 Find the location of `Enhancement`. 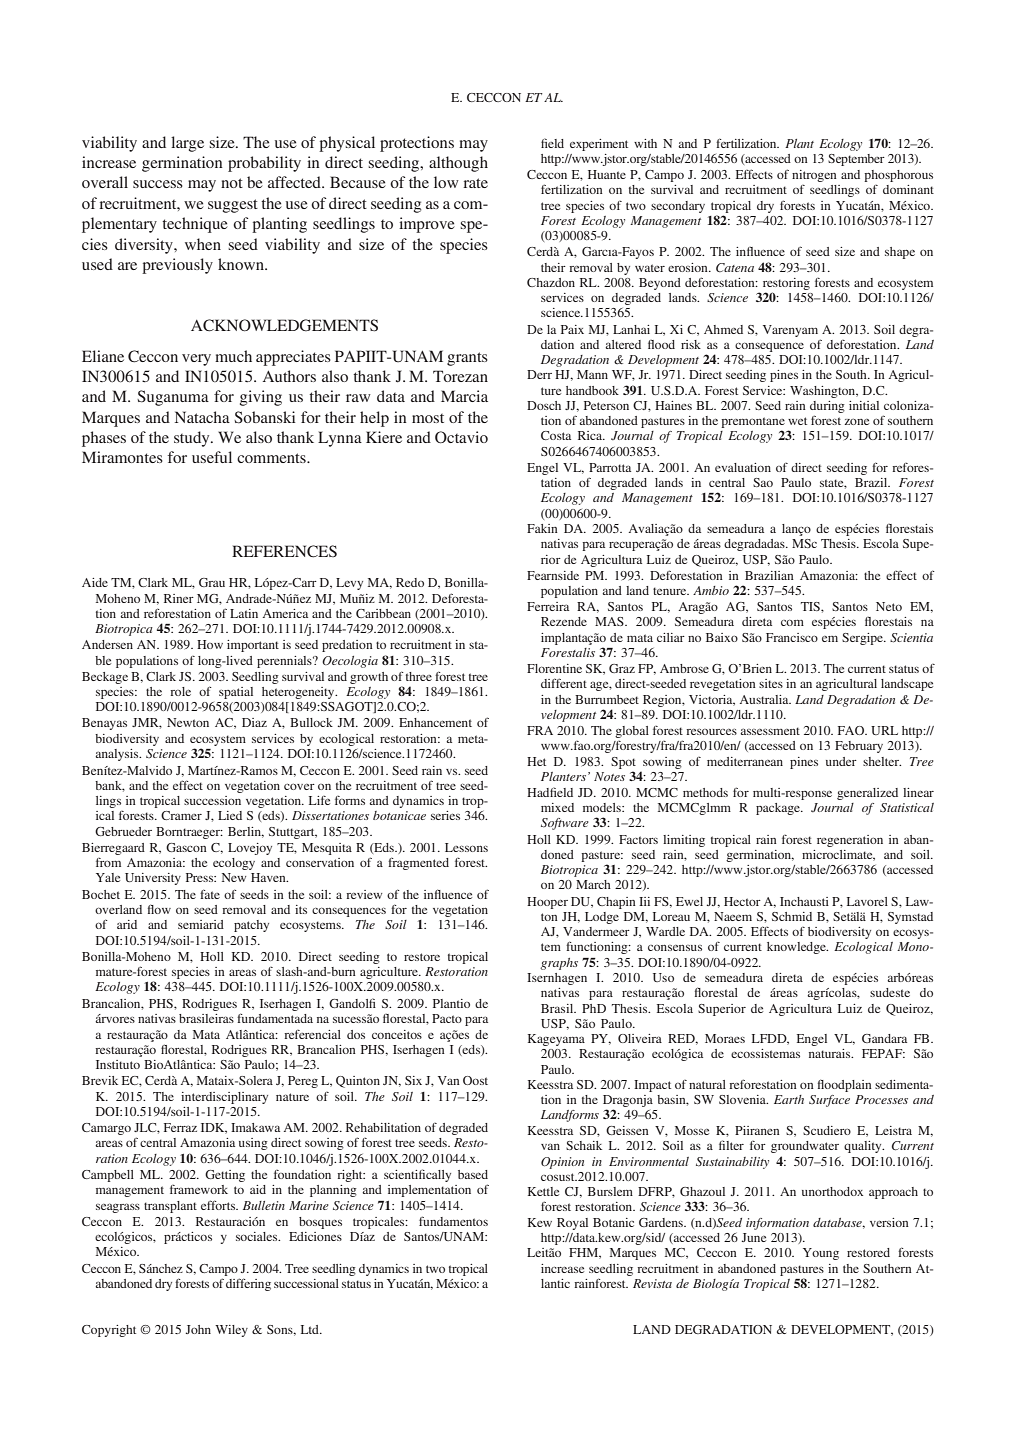

Enhancement is located at coordinates (435, 722).
